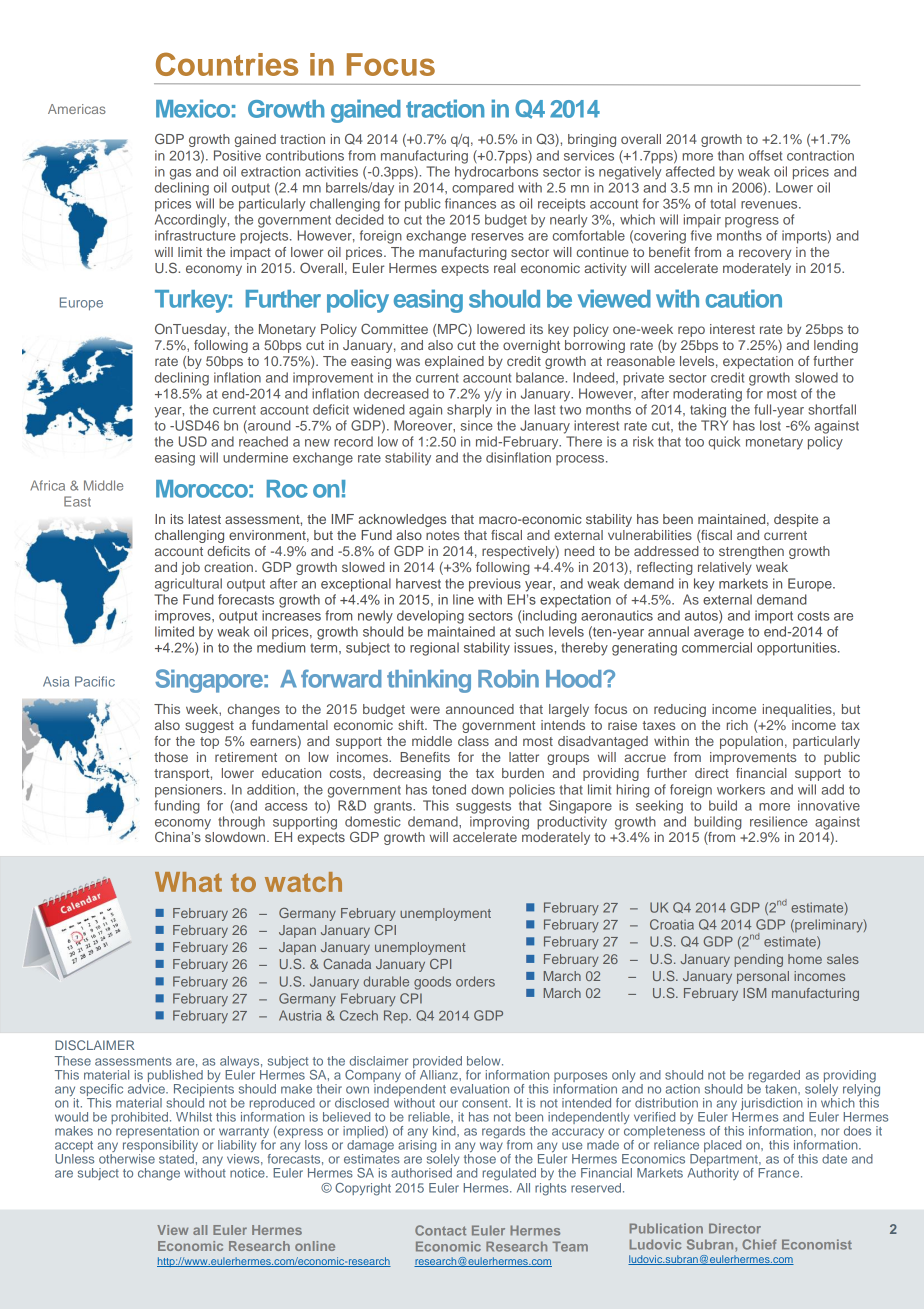 This screenshot has height=1309, width=924. Describe the element at coordinates (73, 1061) in the screenshot. I see `These` at that location.
